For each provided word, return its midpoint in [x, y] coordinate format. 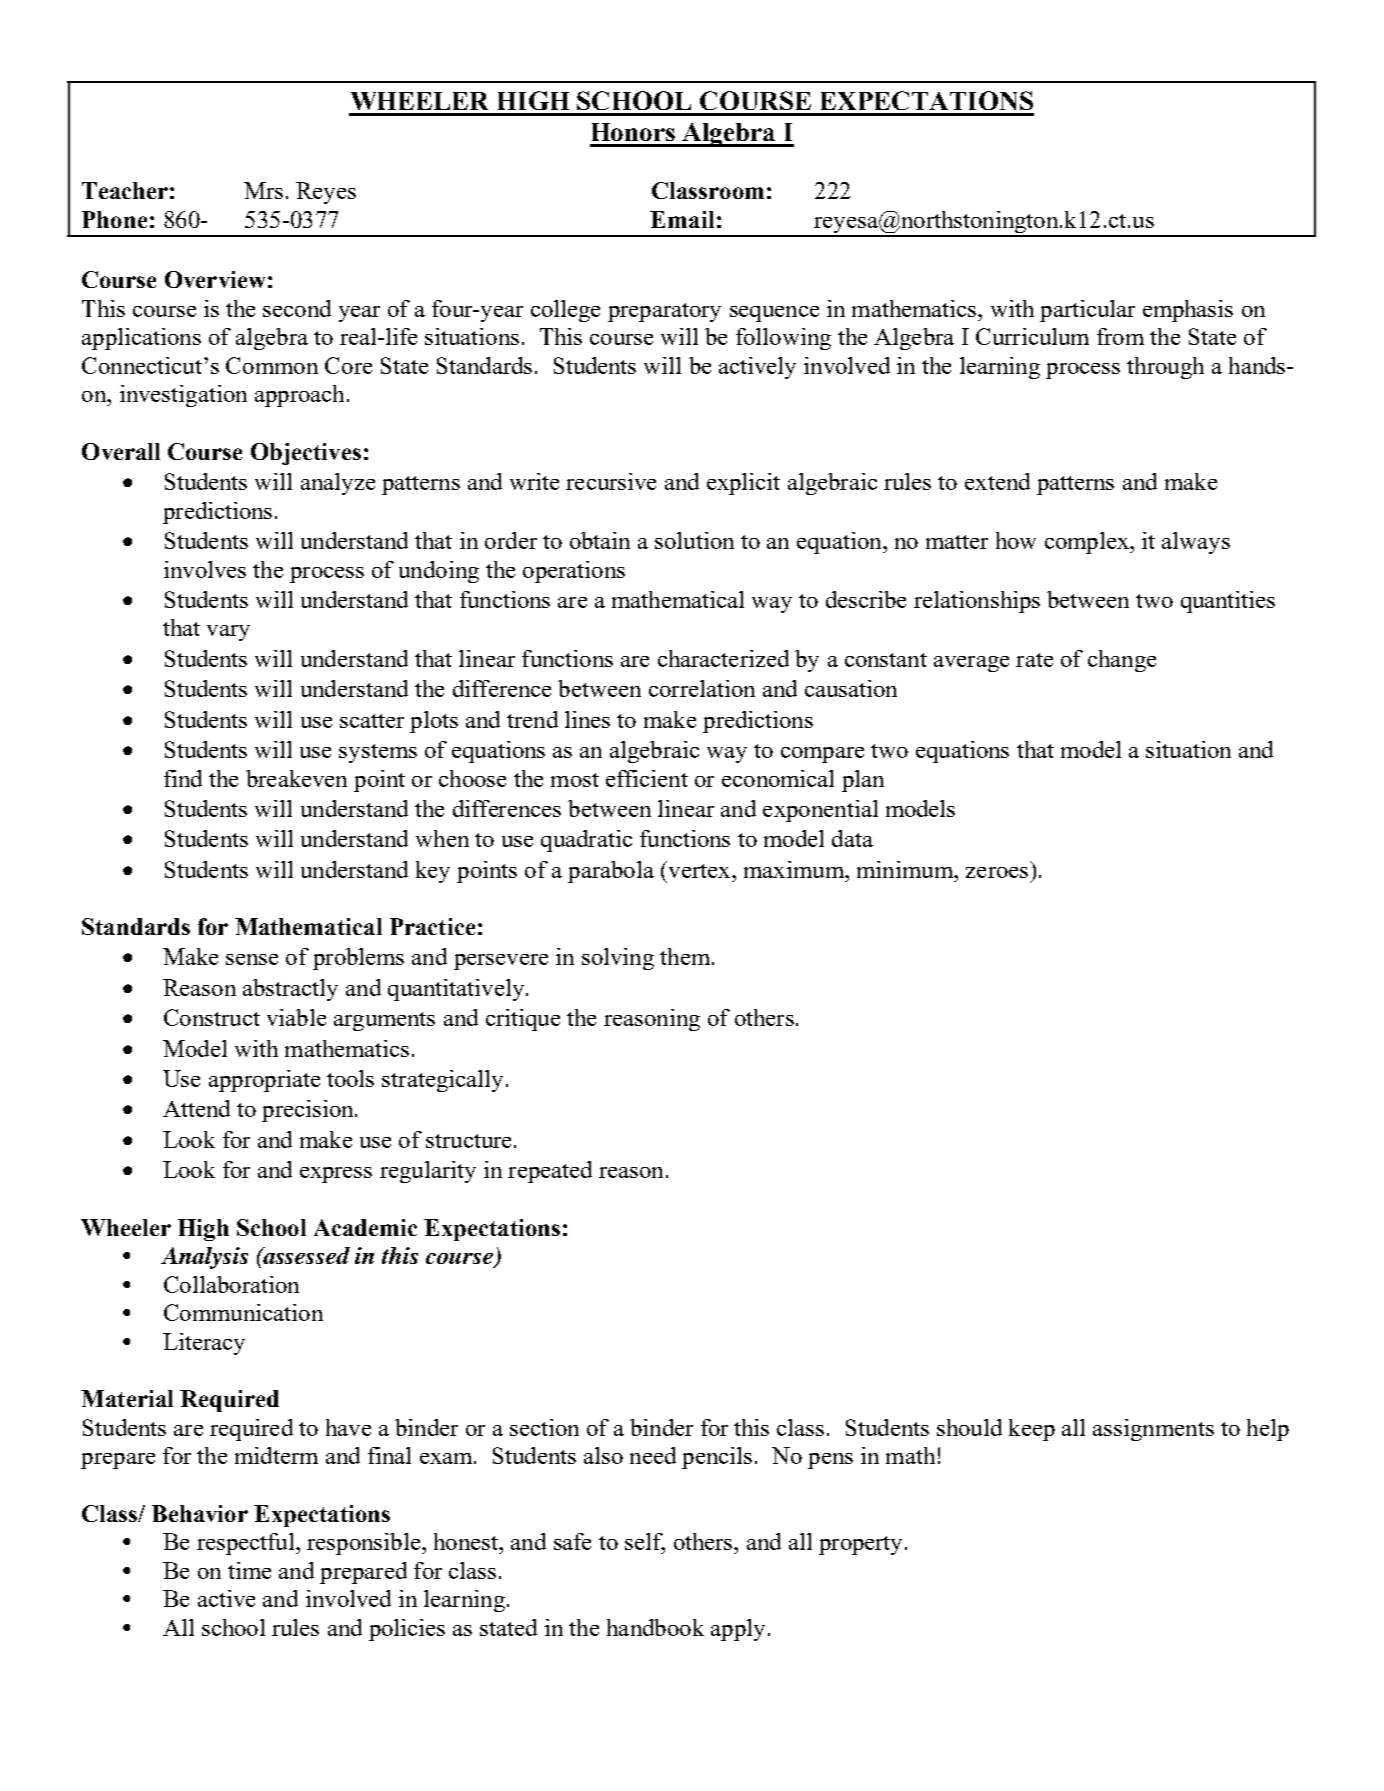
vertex [699, 869]
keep [1032, 1430]
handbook [655, 1627]
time [249, 1570]
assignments [1153, 1430]
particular [1087, 311]
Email [682, 219]
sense [252, 959]
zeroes [997, 872]
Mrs [263, 190]
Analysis [204, 1258]
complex [1088, 543]
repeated [550, 1172]
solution [694, 540]
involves [205, 569]
